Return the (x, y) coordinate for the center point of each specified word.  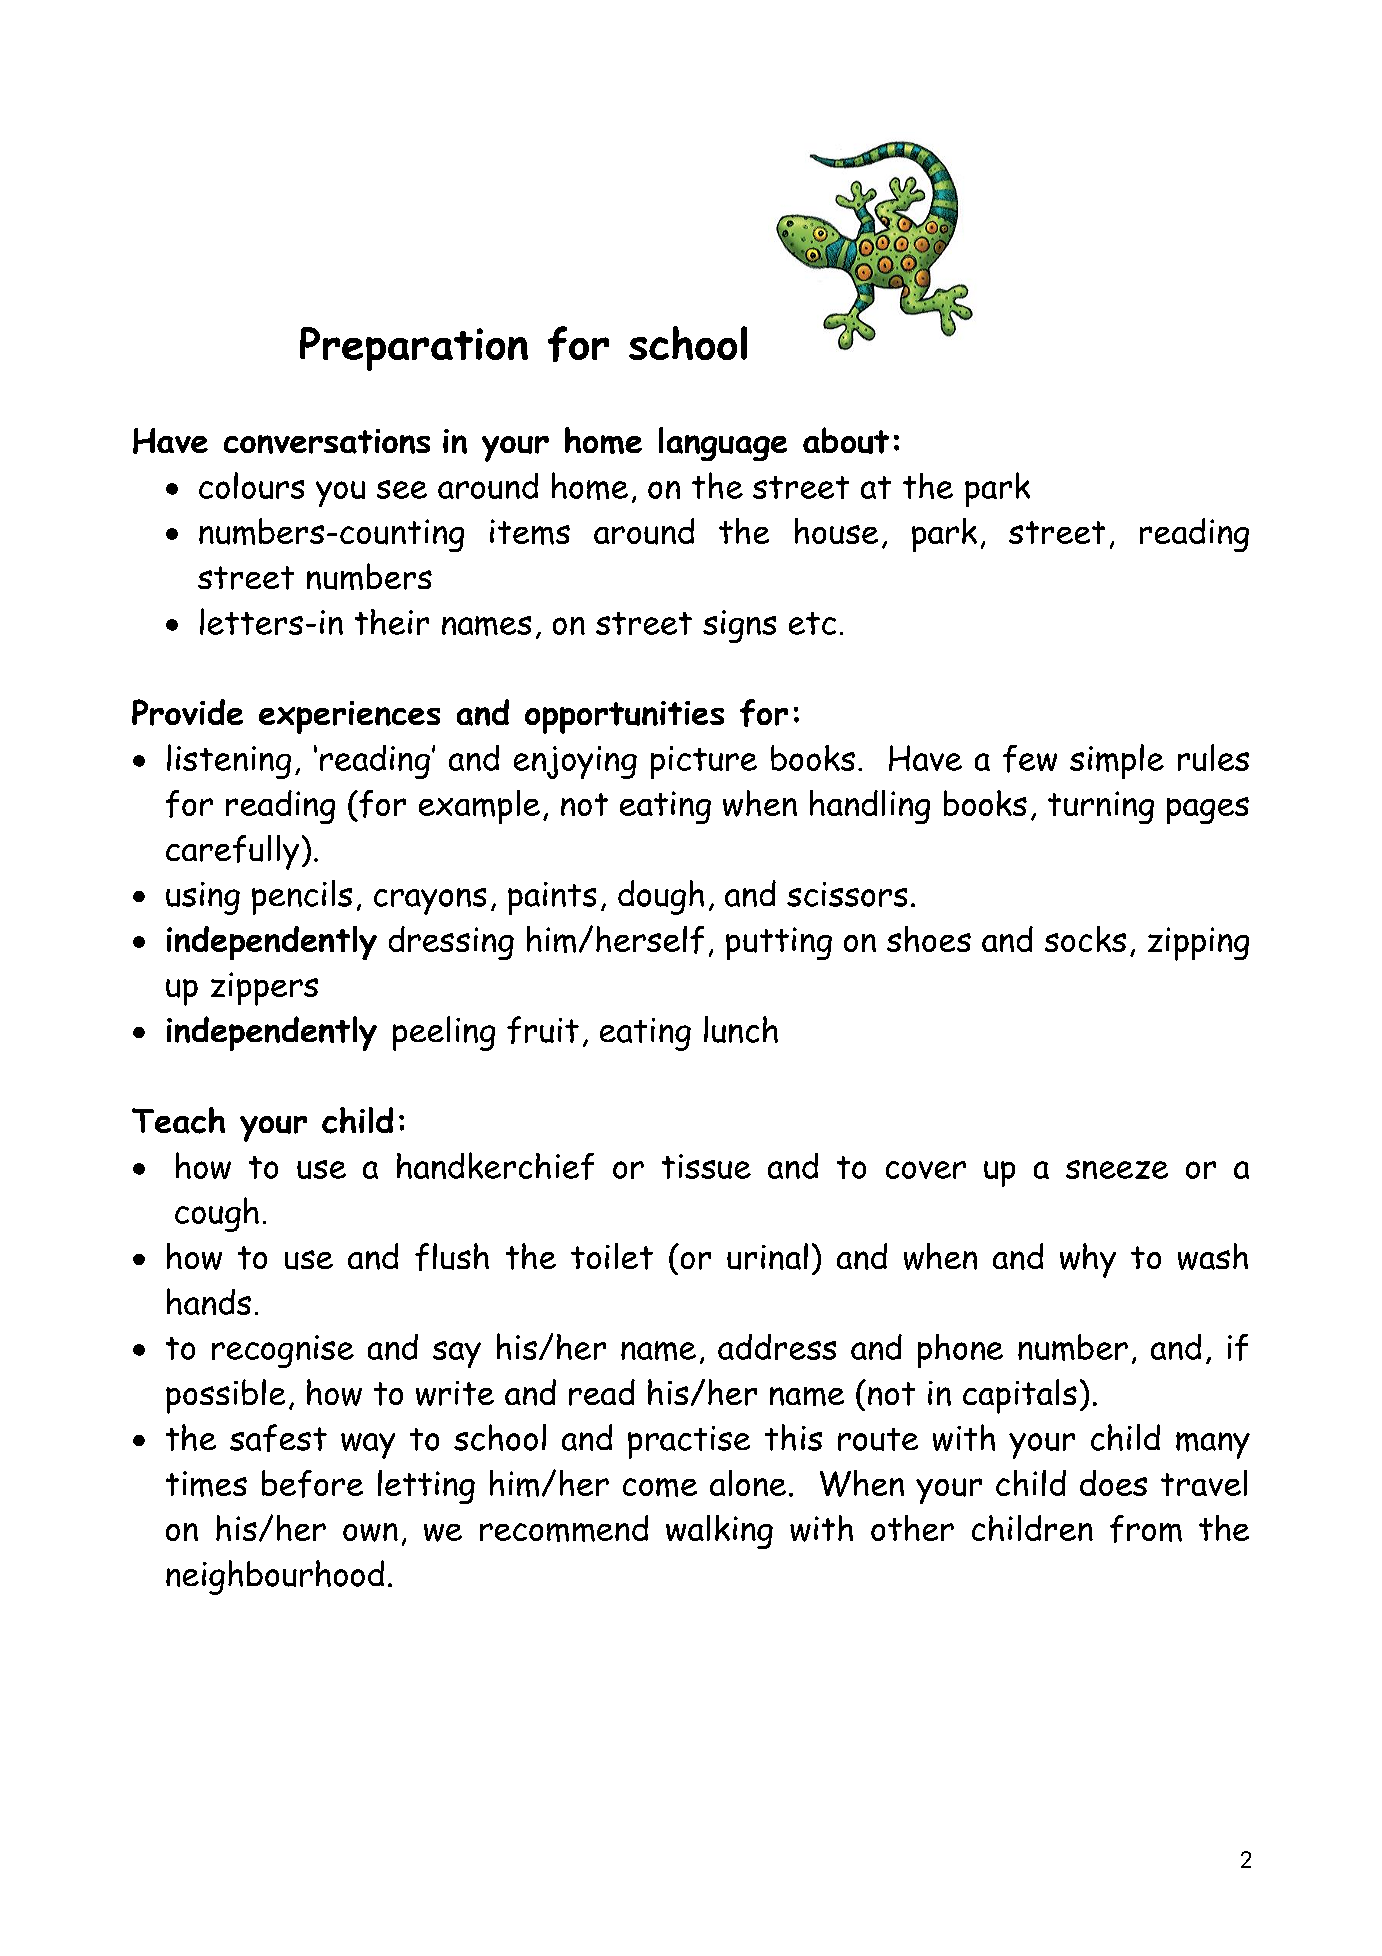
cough (217, 1214)
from (1146, 1529)
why (1088, 1260)
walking (719, 1532)
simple (1117, 761)
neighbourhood (275, 1577)
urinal (767, 1256)
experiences (349, 717)
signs (739, 626)
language (723, 444)
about (846, 440)
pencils (302, 897)
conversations (327, 441)
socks (1085, 939)
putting (779, 943)
